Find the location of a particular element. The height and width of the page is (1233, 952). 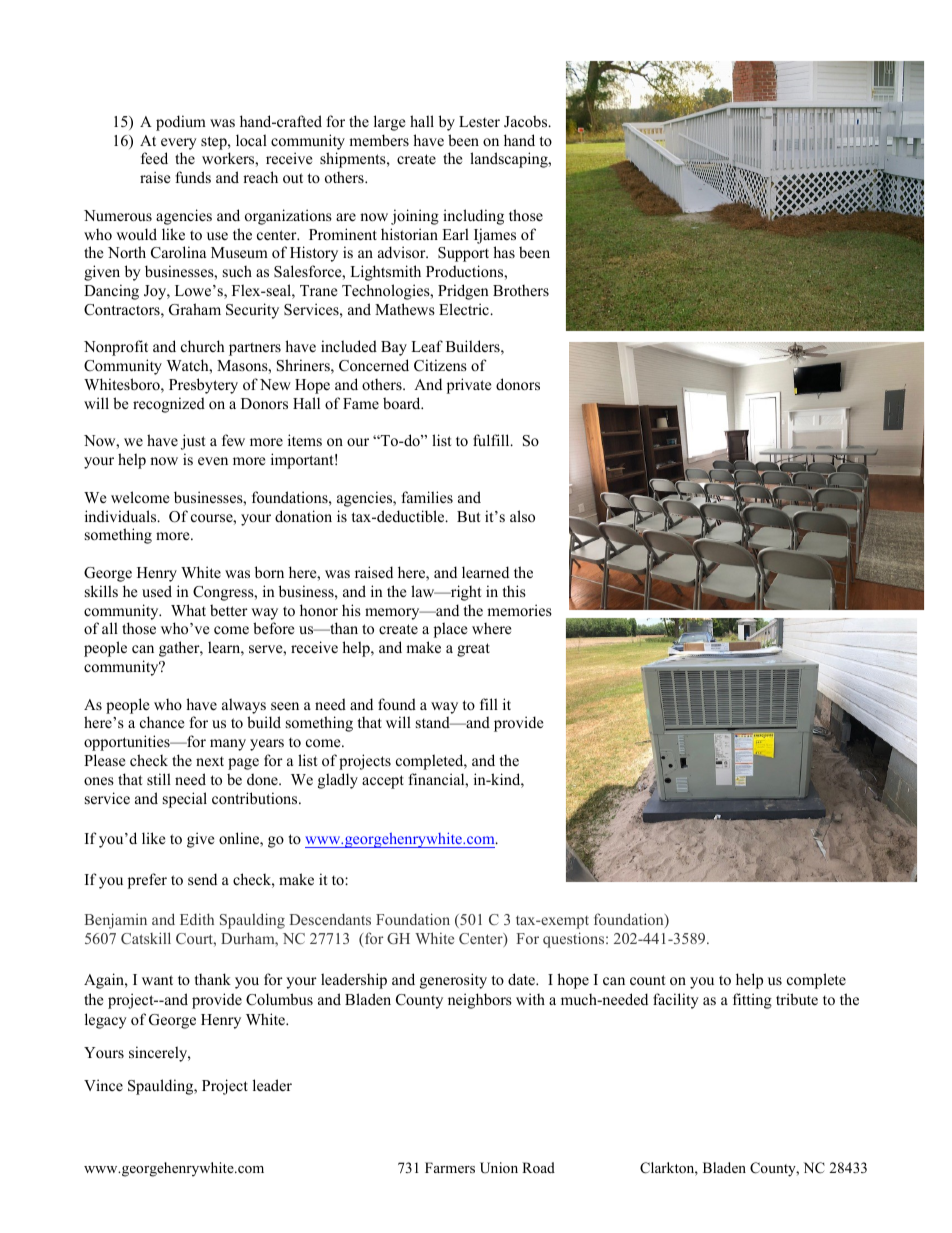

generosity is located at coordinates (453, 981).
